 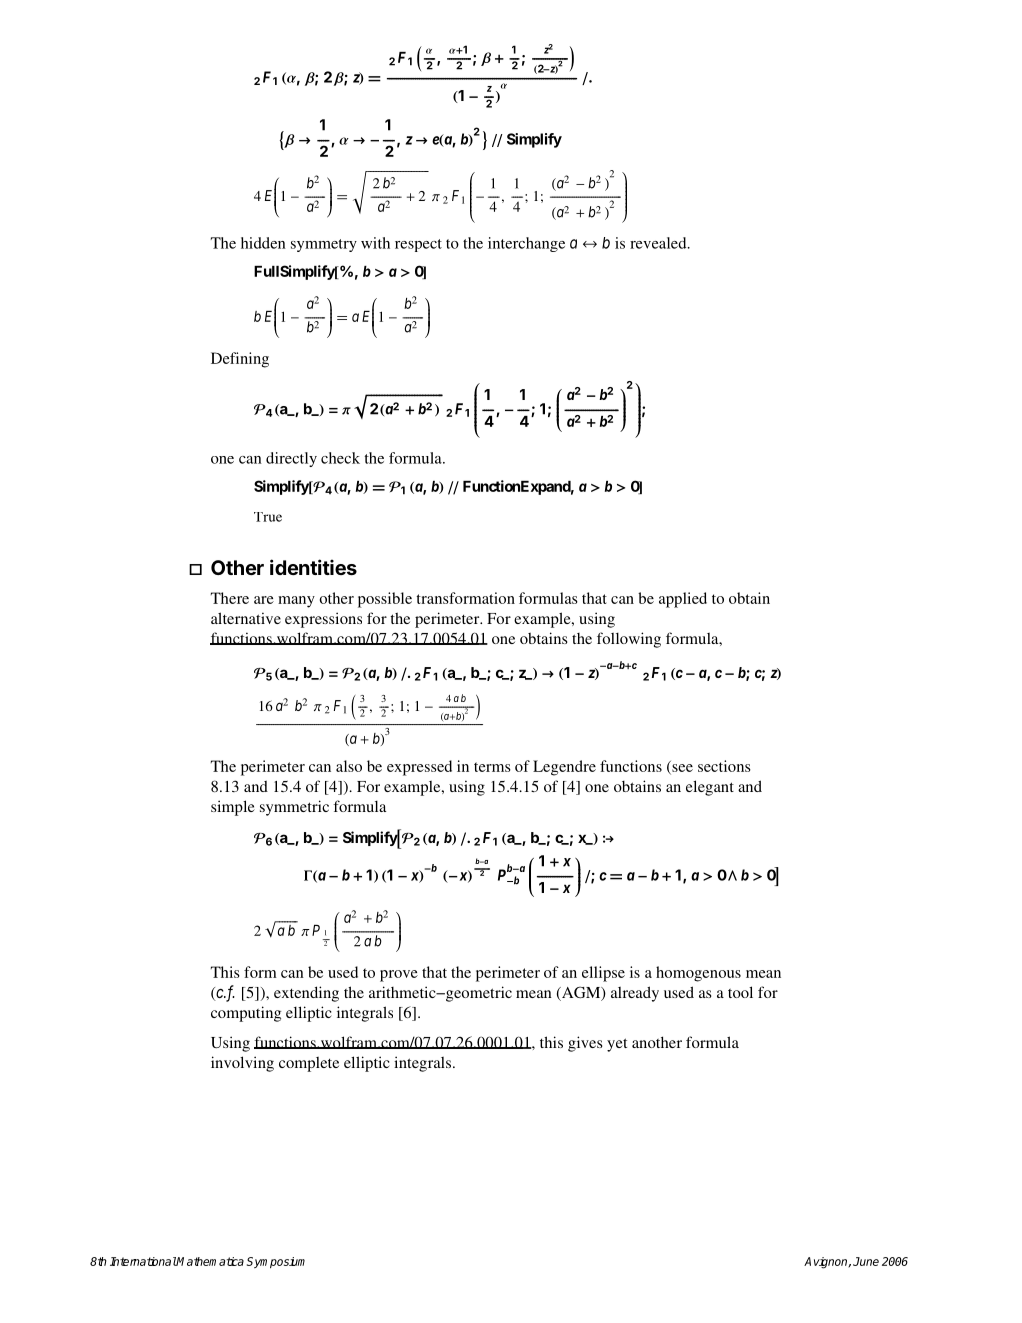 I want to click on interchange, so click(x=526, y=244).
